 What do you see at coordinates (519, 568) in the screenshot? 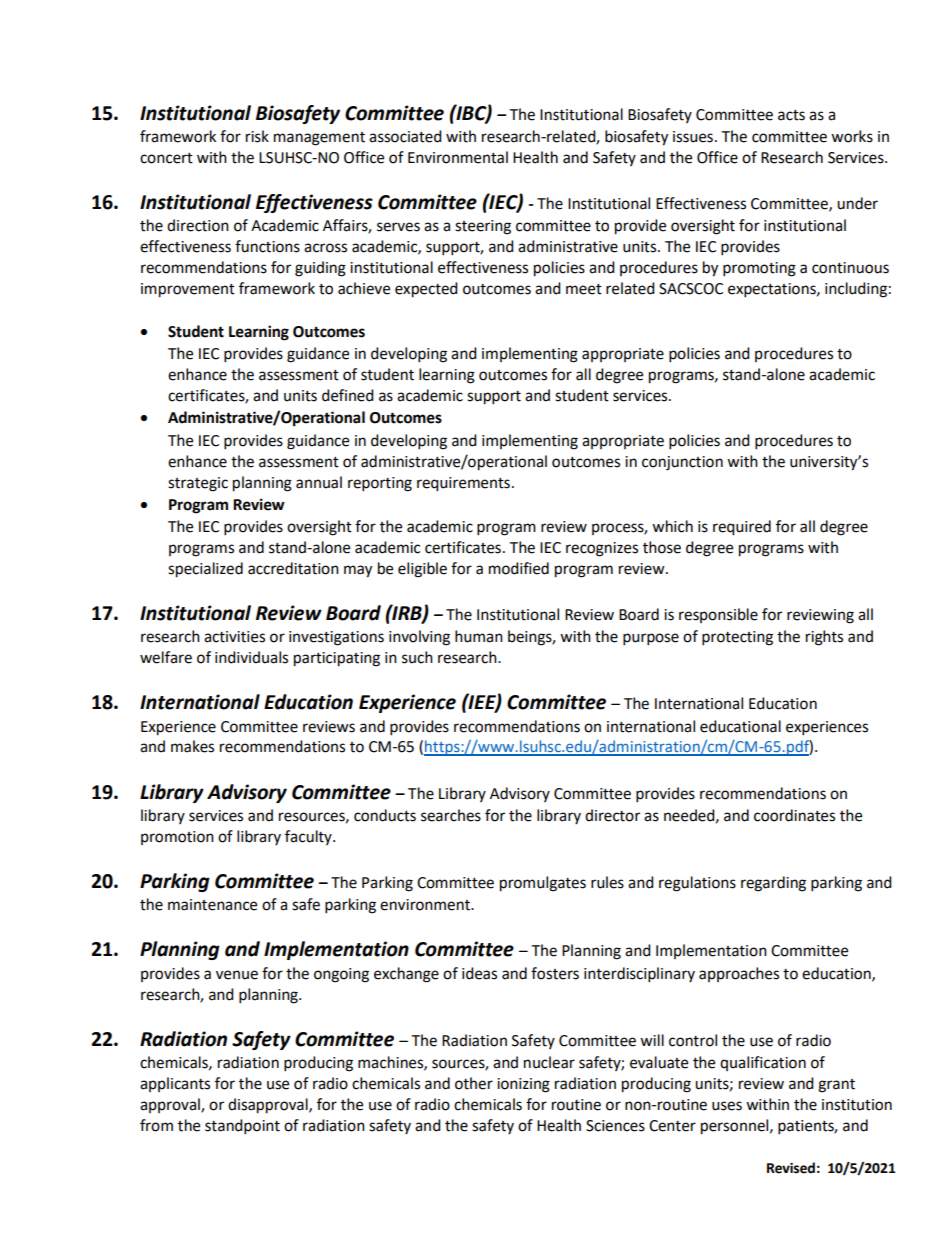
I see `modified` at bounding box center [519, 568].
